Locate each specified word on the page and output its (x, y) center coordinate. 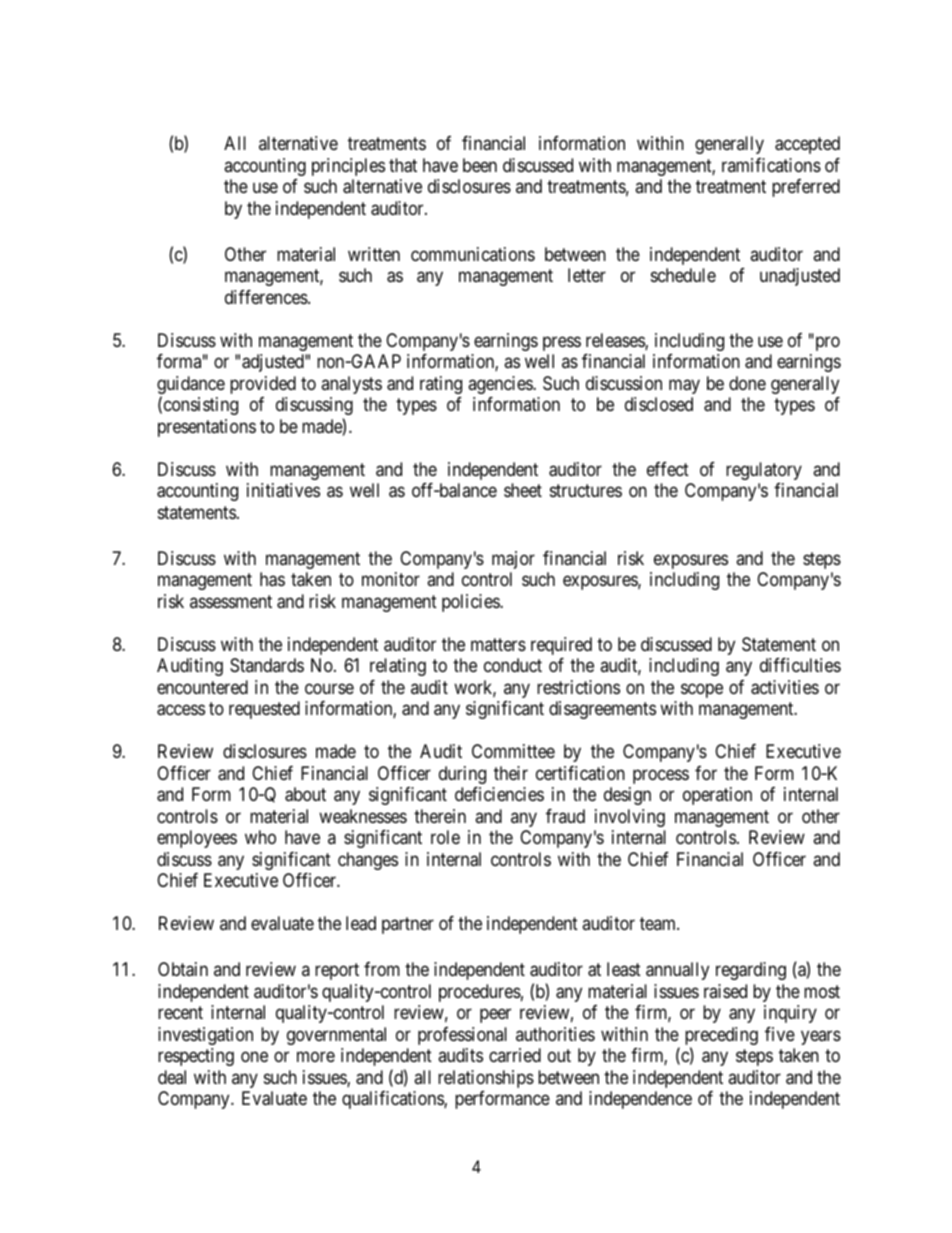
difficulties (800, 665)
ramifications (771, 165)
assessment (231, 601)
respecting (196, 1057)
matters (498, 644)
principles (348, 167)
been (480, 165)
